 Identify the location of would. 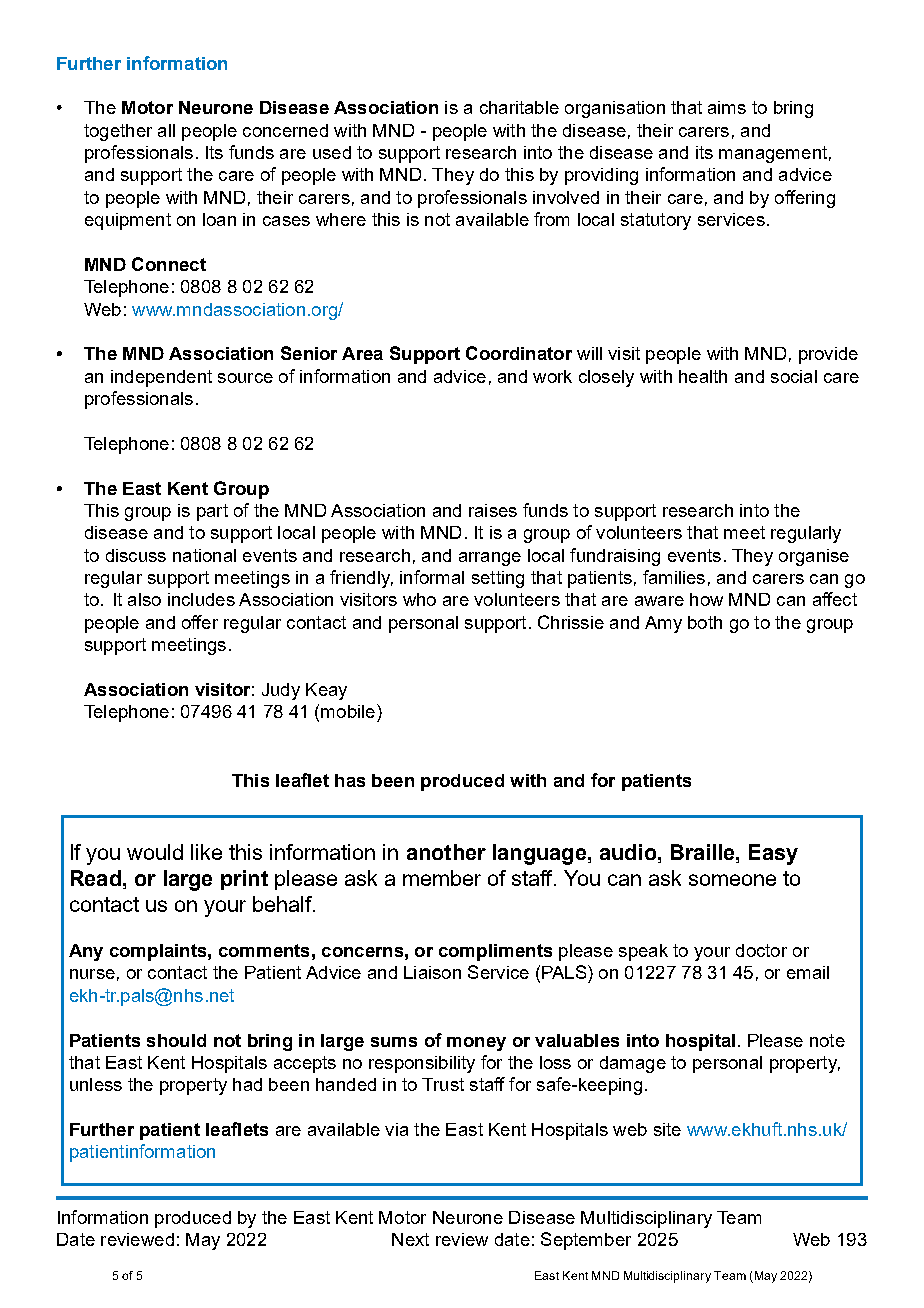
(155, 852).
